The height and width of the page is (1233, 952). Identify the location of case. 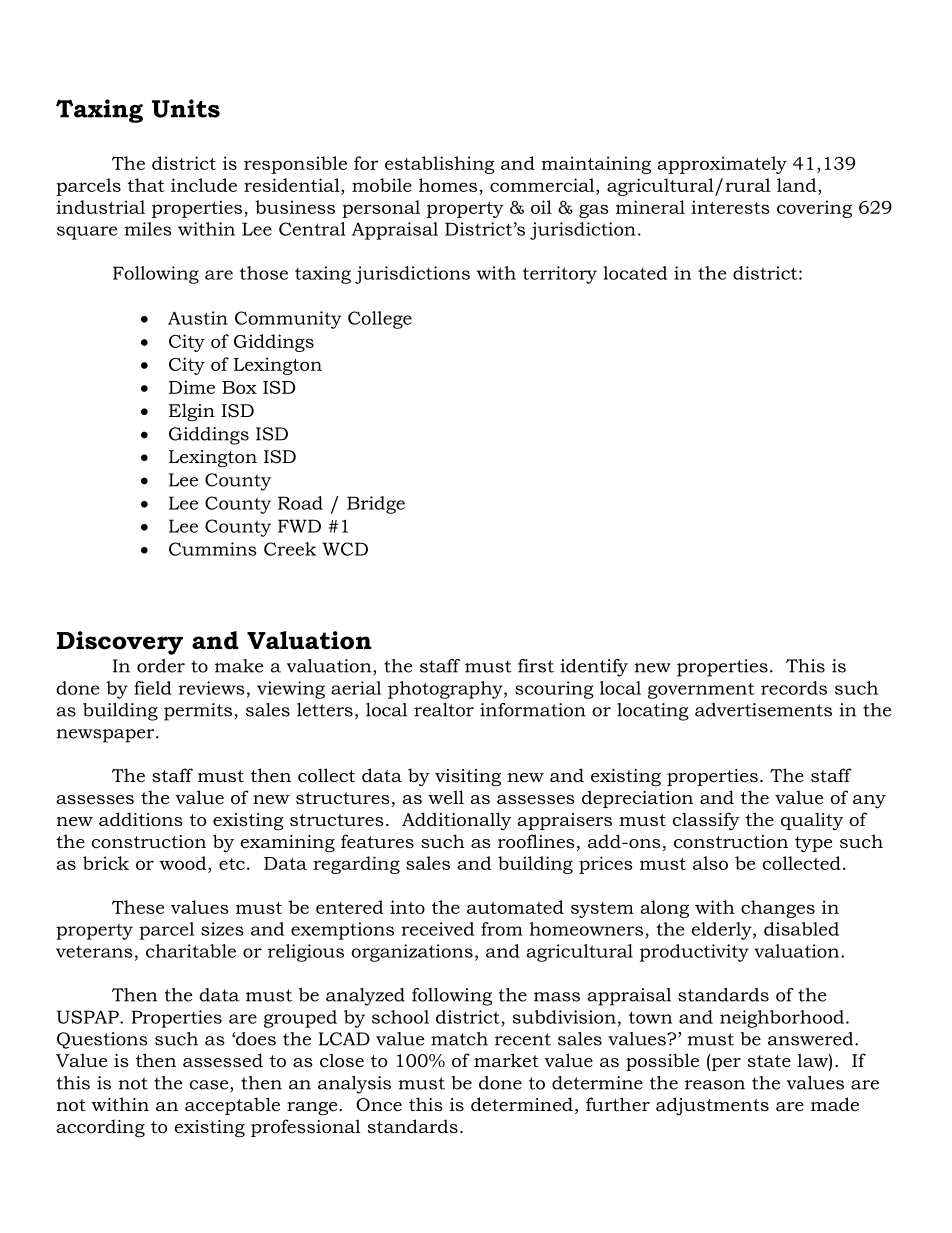
(210, 1086).
